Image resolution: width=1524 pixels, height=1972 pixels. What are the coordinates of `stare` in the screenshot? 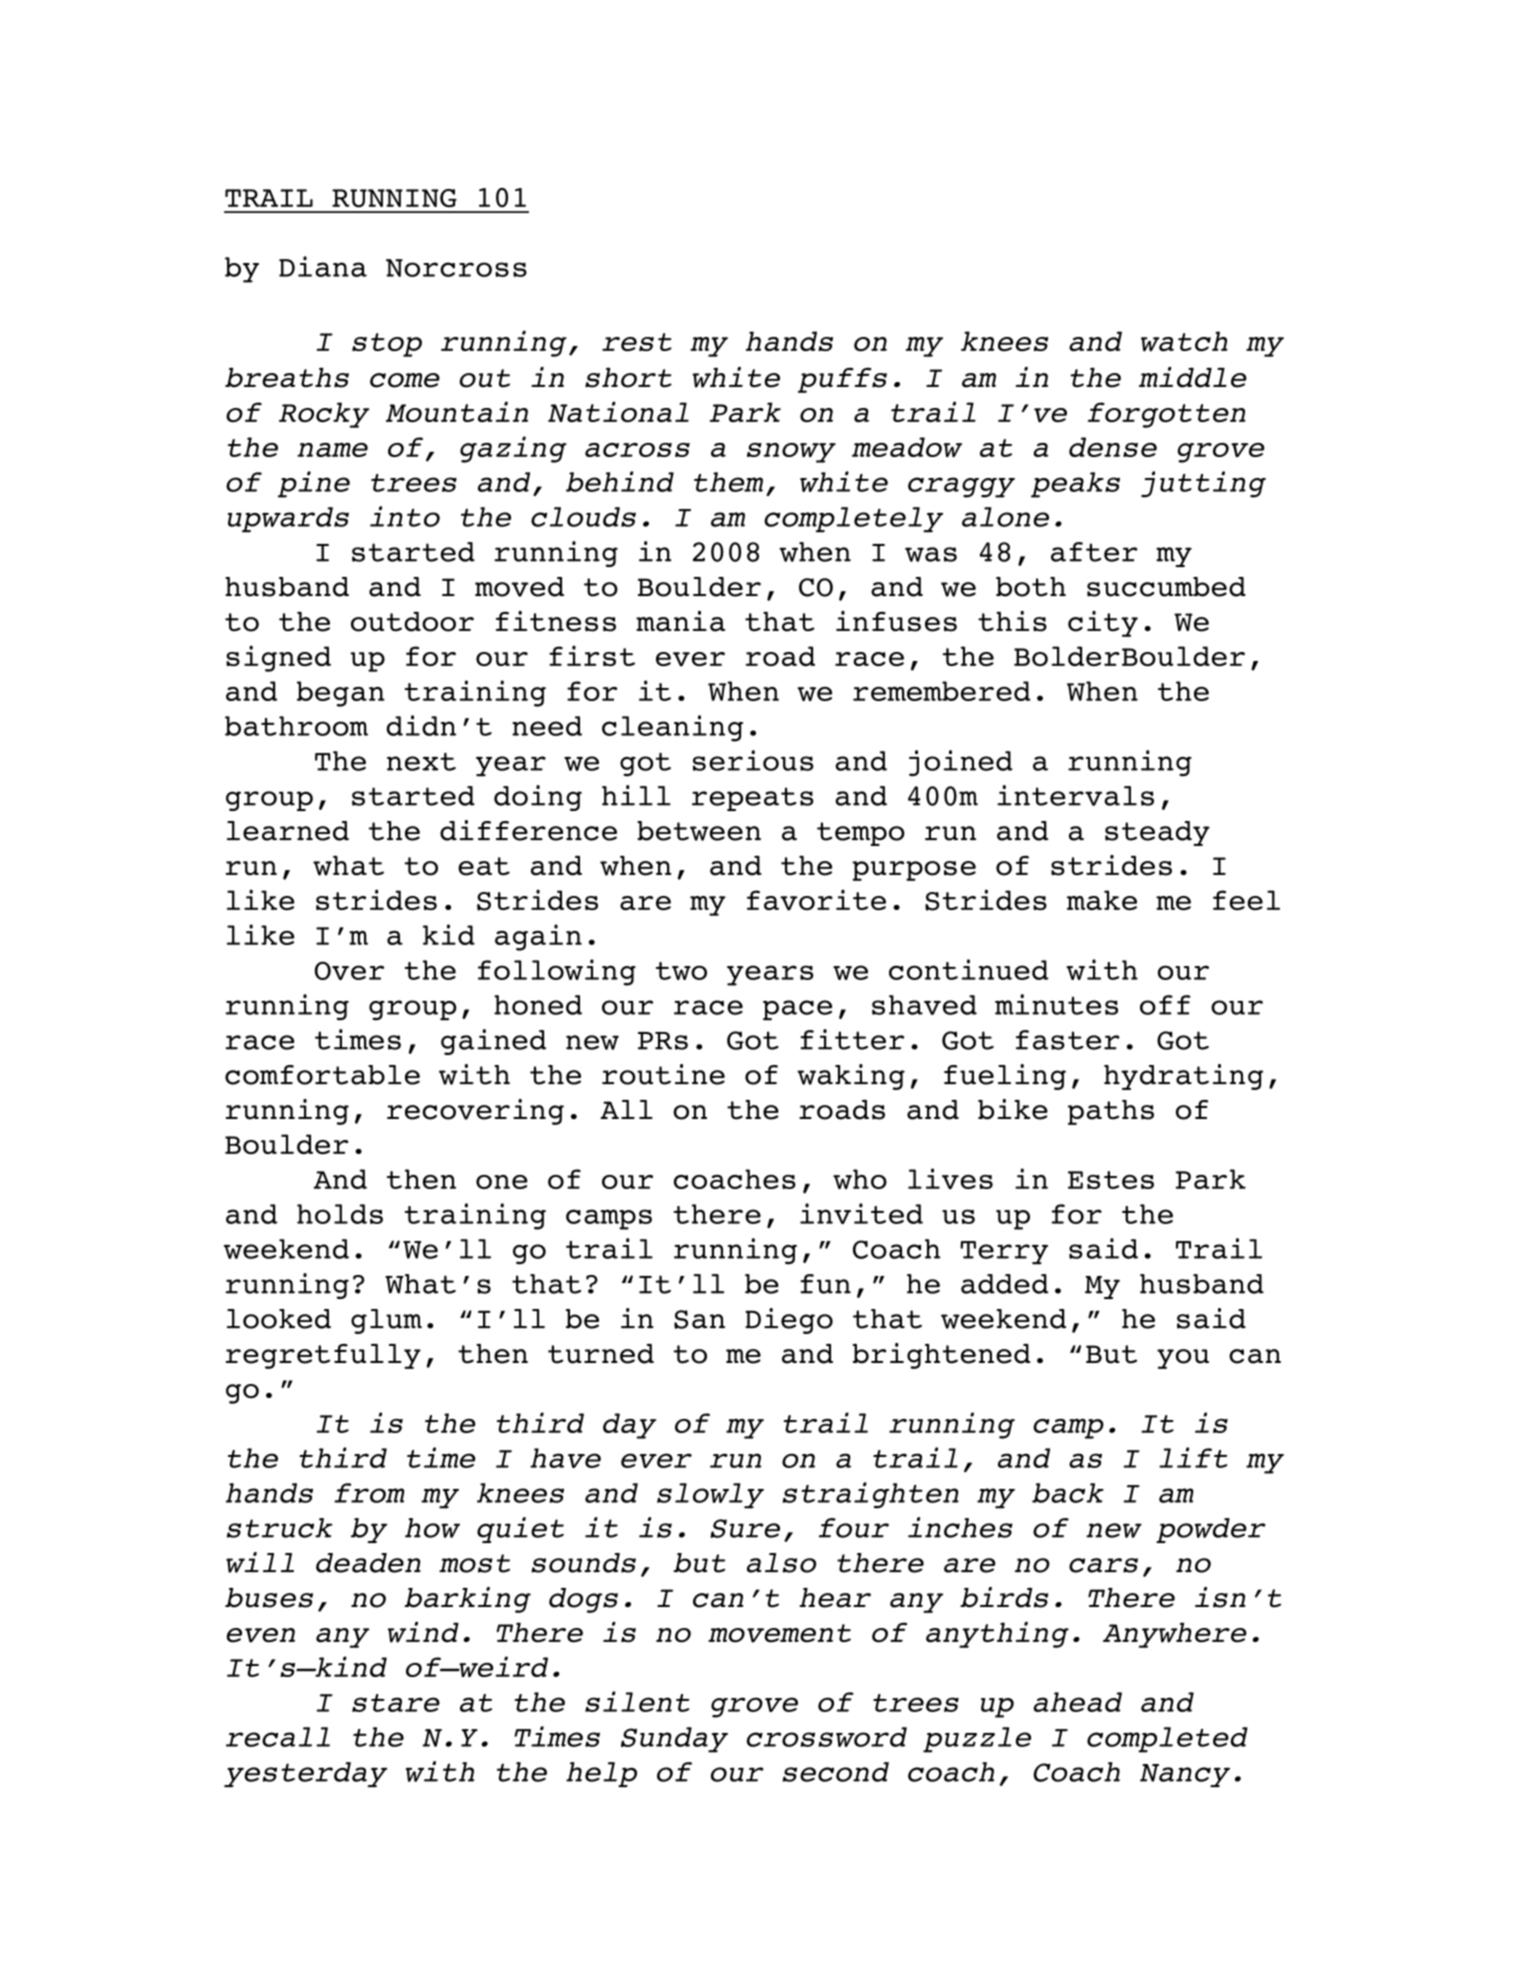 It's located at (396, 1703).
